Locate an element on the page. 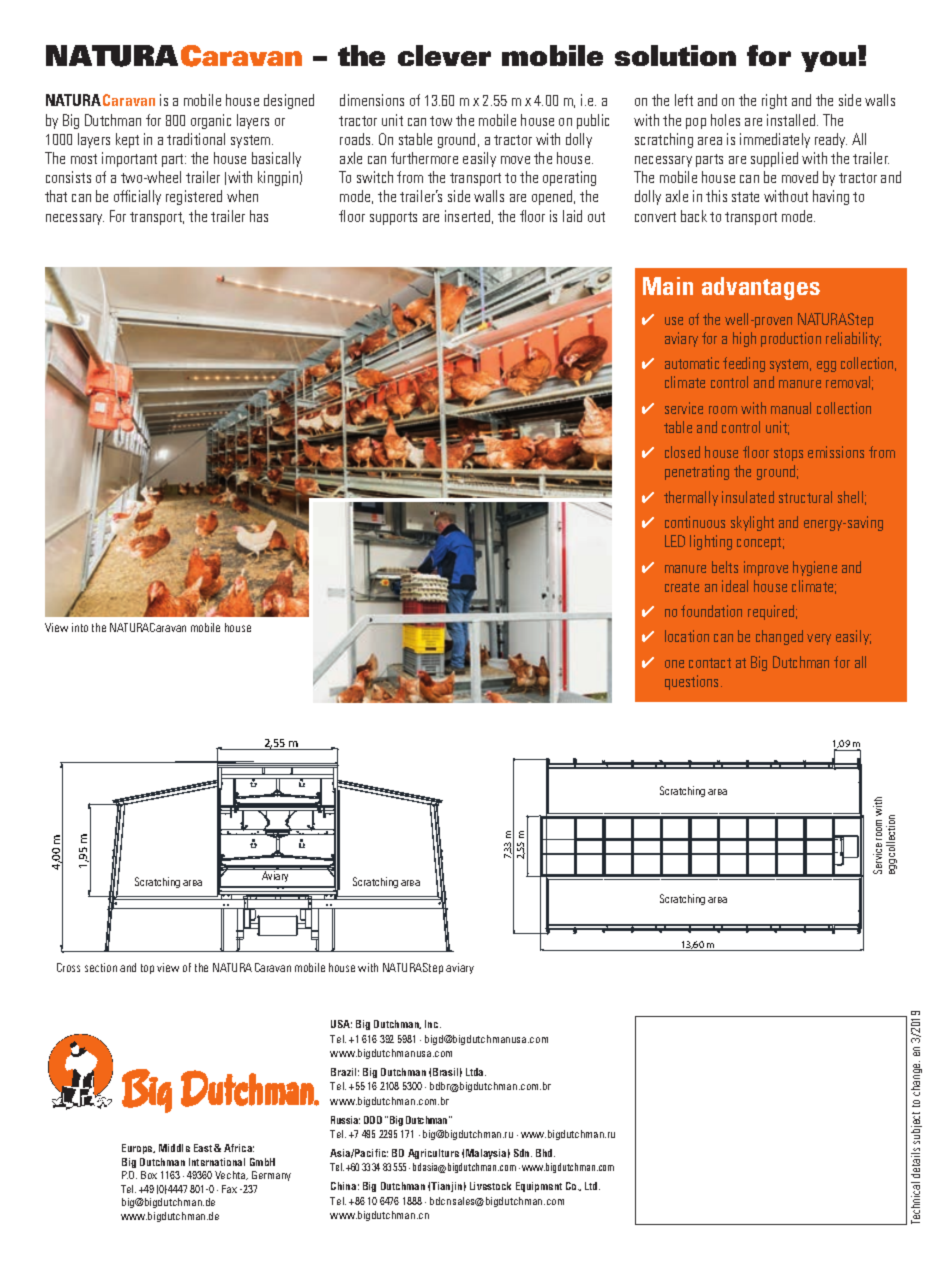  into is located at coordinates (80, 627).
